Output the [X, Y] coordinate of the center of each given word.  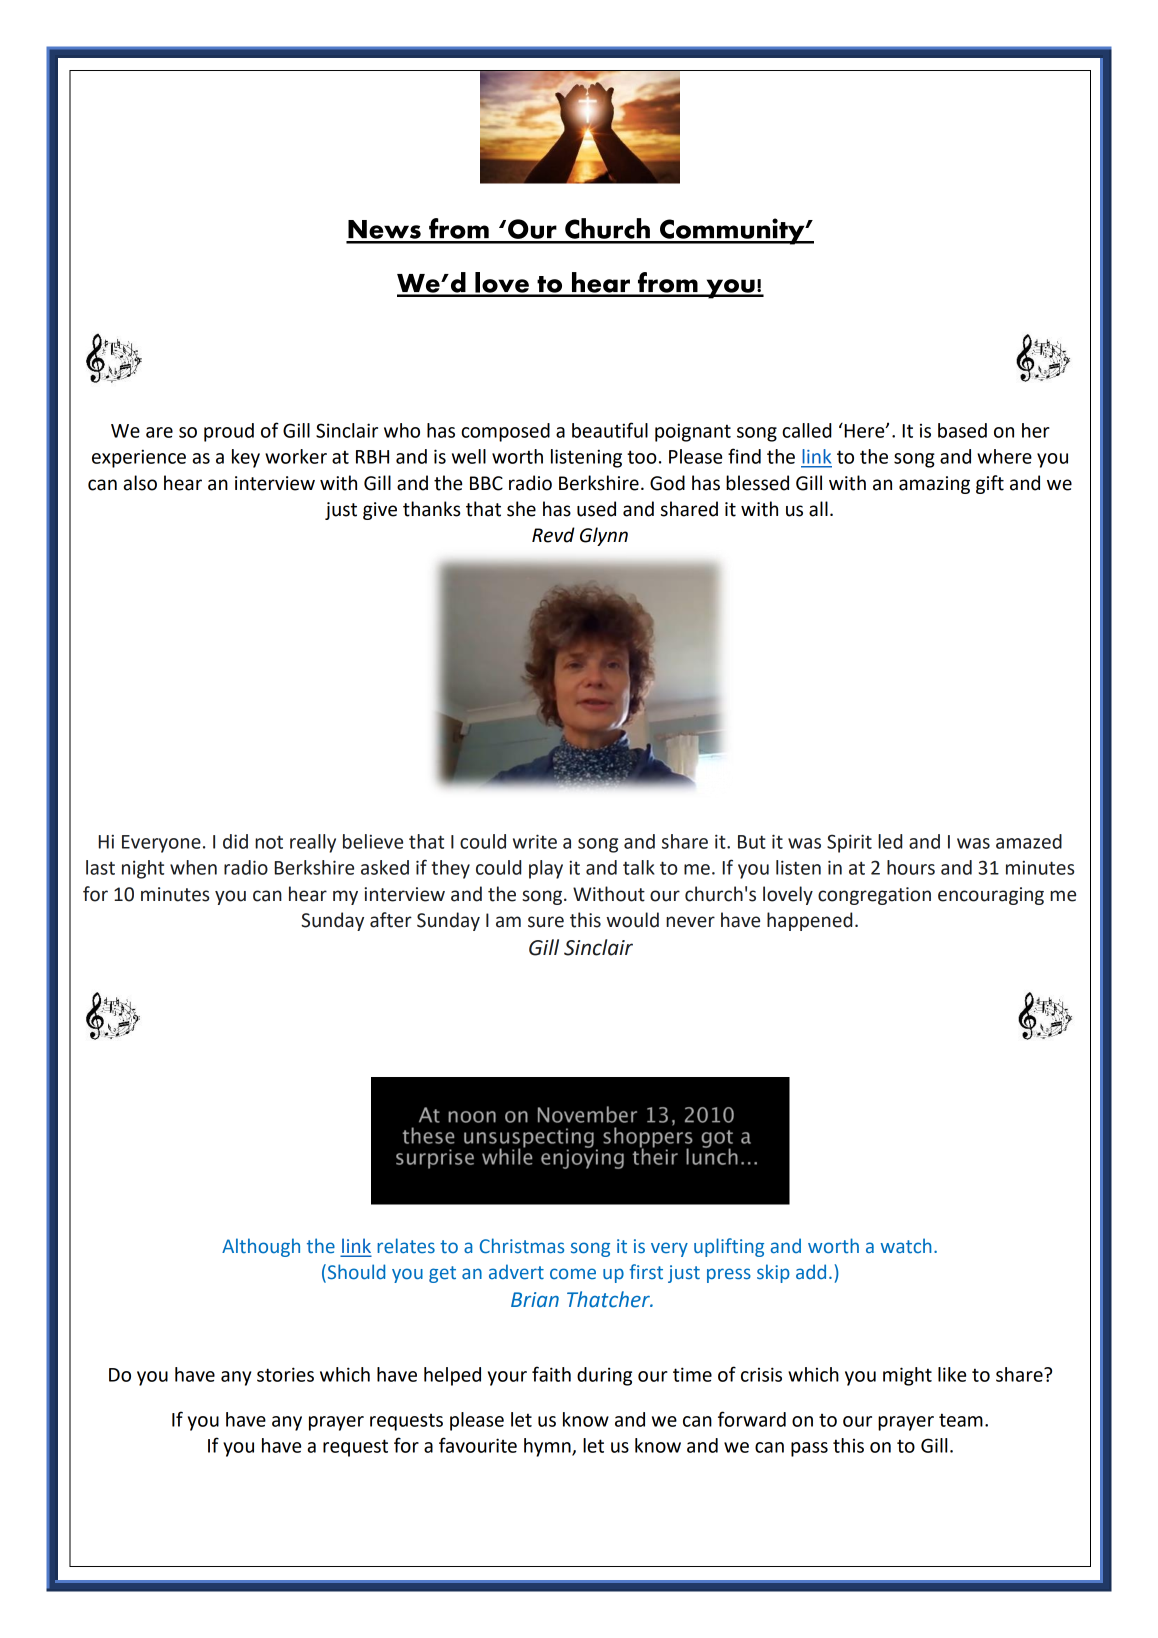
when [193, 867]
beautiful [610, 430]
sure [546, 922]
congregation [874, 896]
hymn [548, 1447]
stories [285, 1374]
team [961, 1420]
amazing [934, 485]
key [246, 458]
